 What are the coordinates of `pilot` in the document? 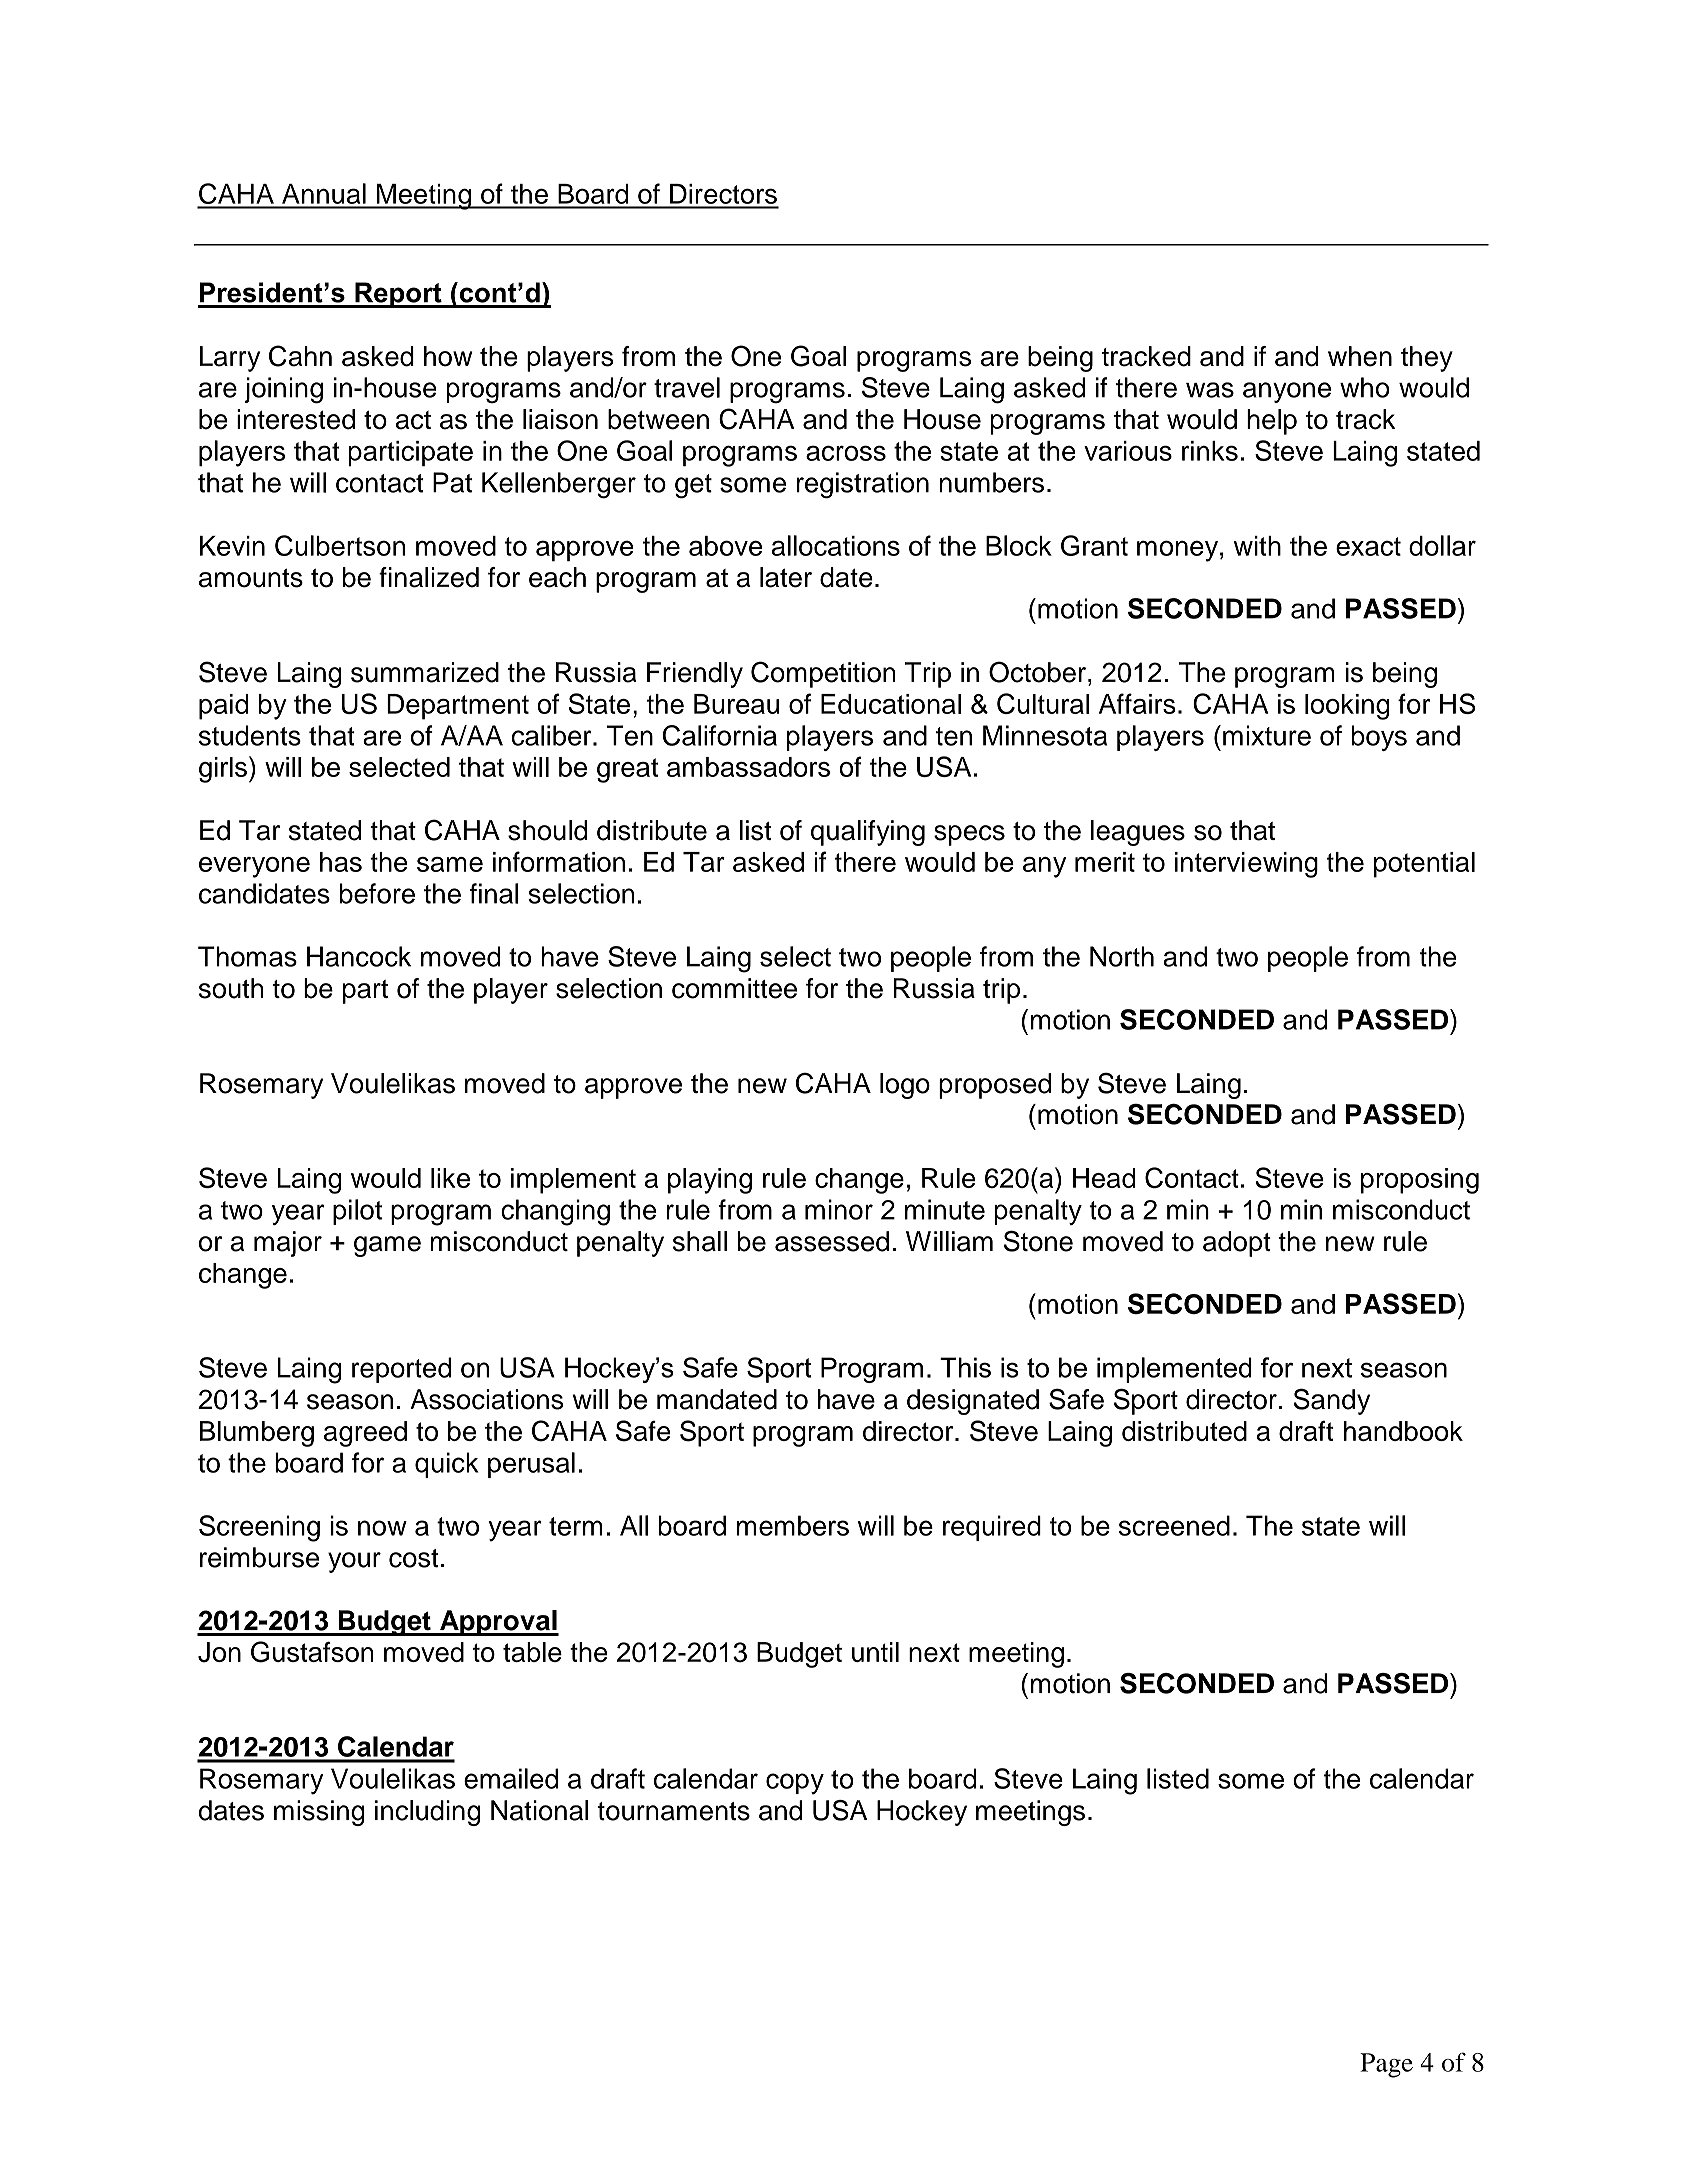 It's located at (357, 1212).
